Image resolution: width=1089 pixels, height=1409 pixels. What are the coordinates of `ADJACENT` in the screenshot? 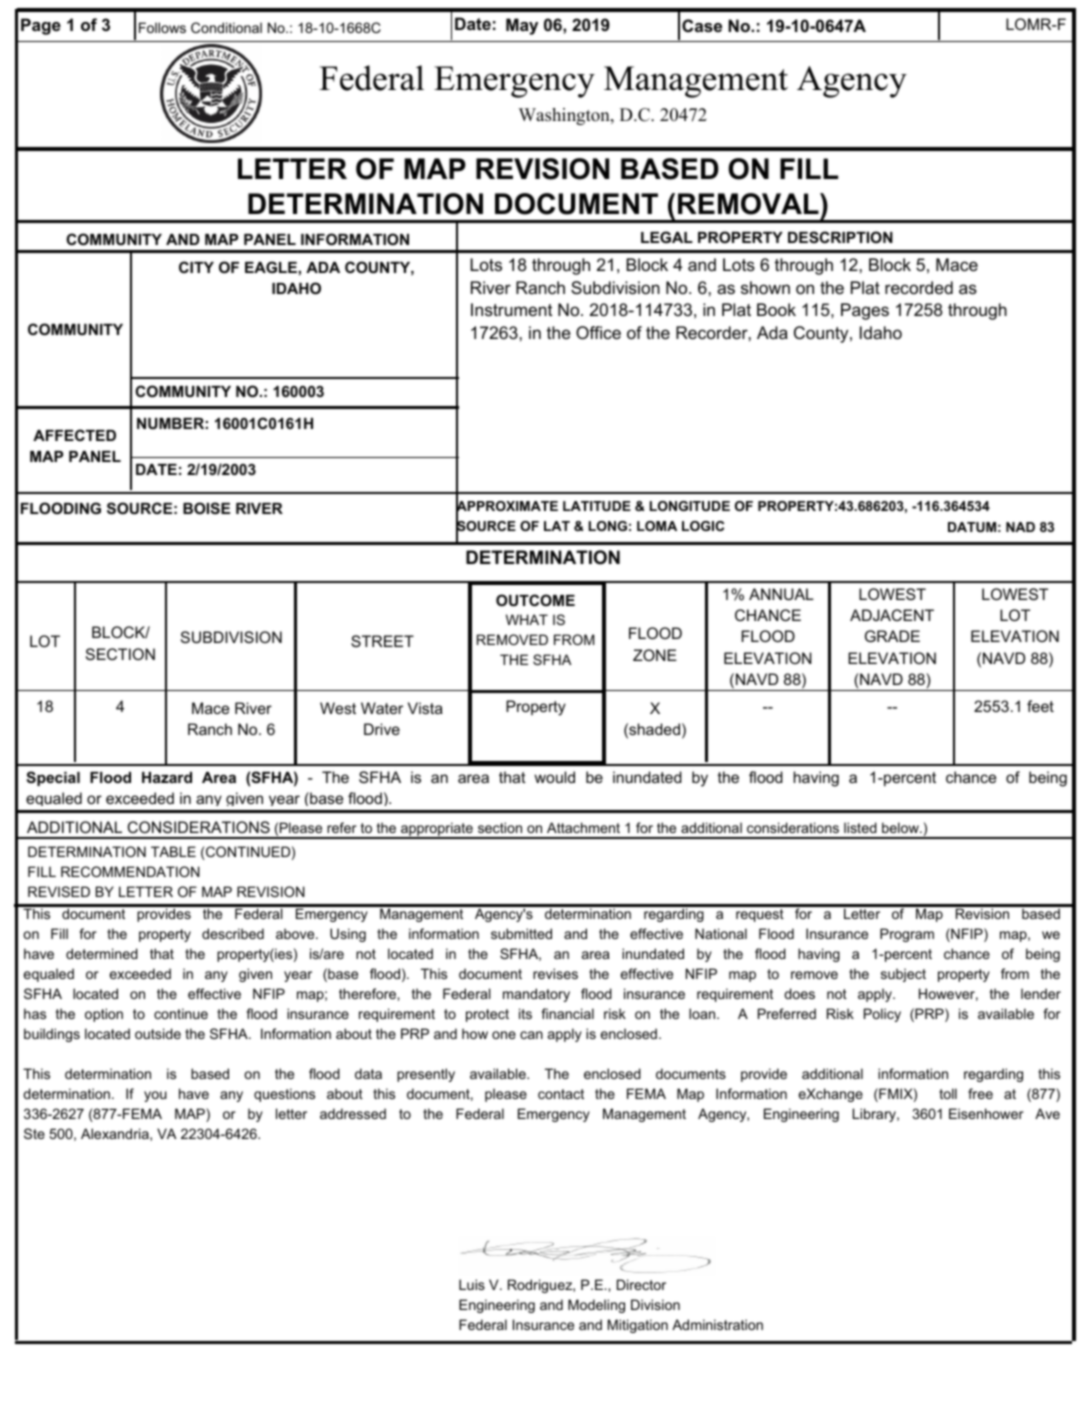 It's located at (892, 615).
